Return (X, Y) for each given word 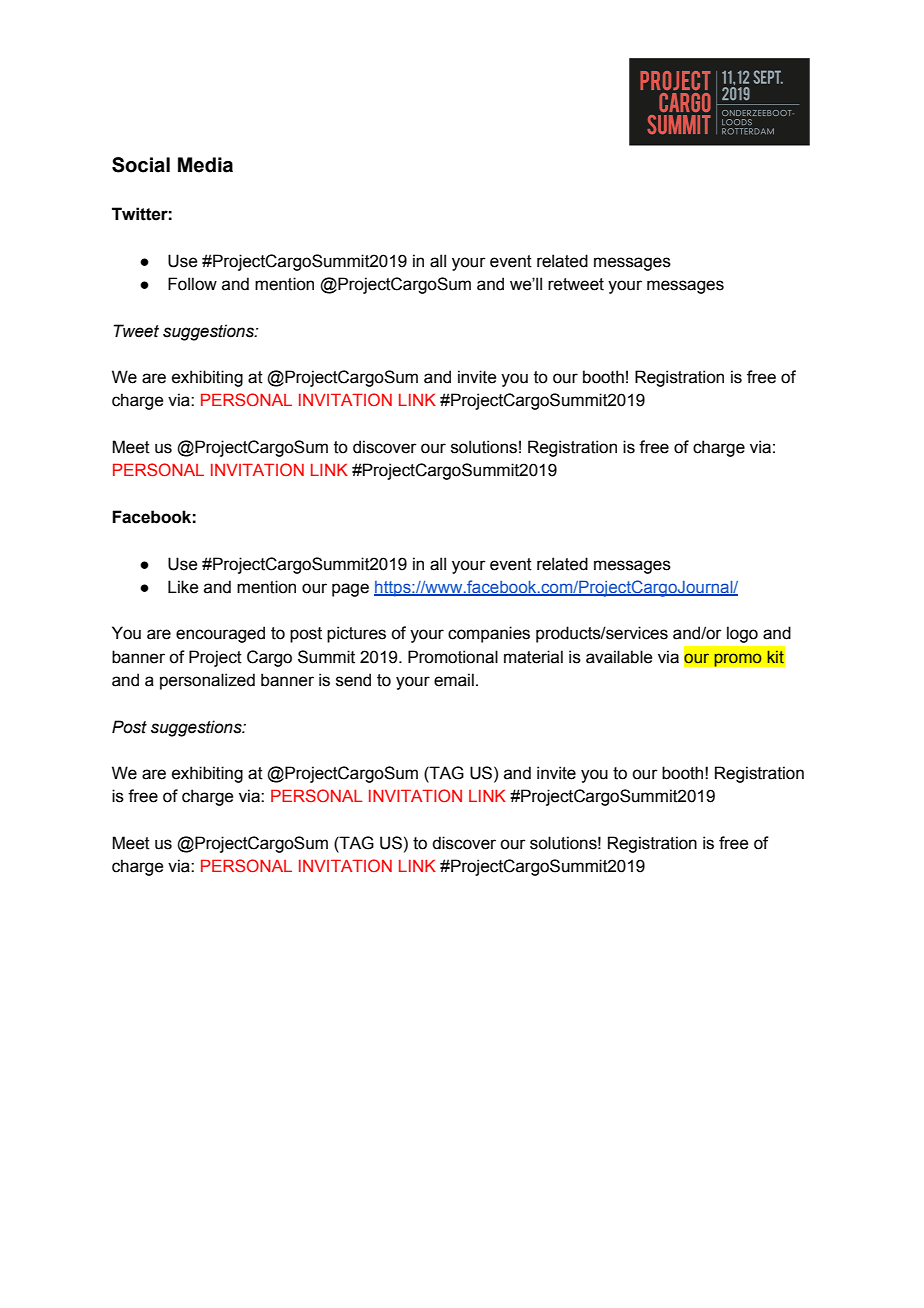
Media (205, 165)
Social (141, 165)
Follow (192, 284)
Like (183, 587)
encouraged (220, 634)
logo (742, 634)
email (454, 680)
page (350, 590)
